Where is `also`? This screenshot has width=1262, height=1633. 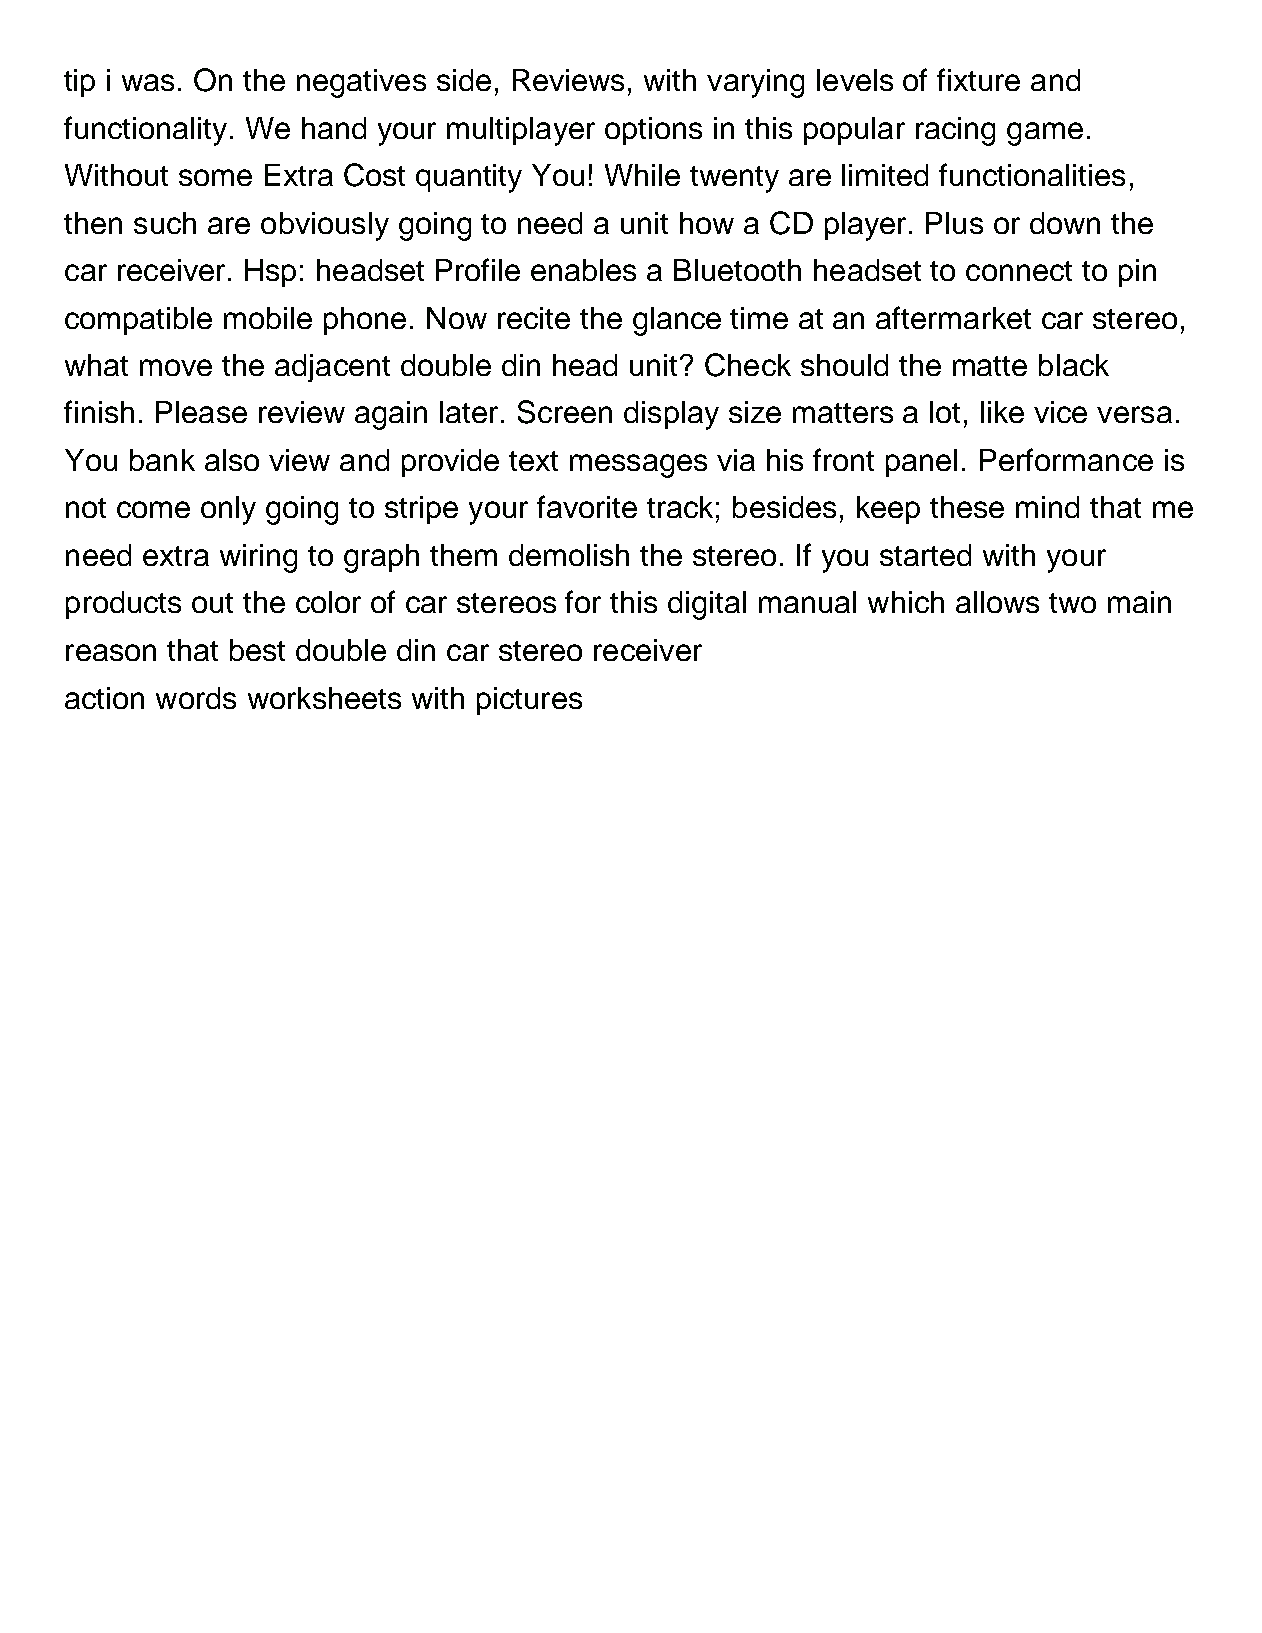 also is located at coordinates (232, 460).
